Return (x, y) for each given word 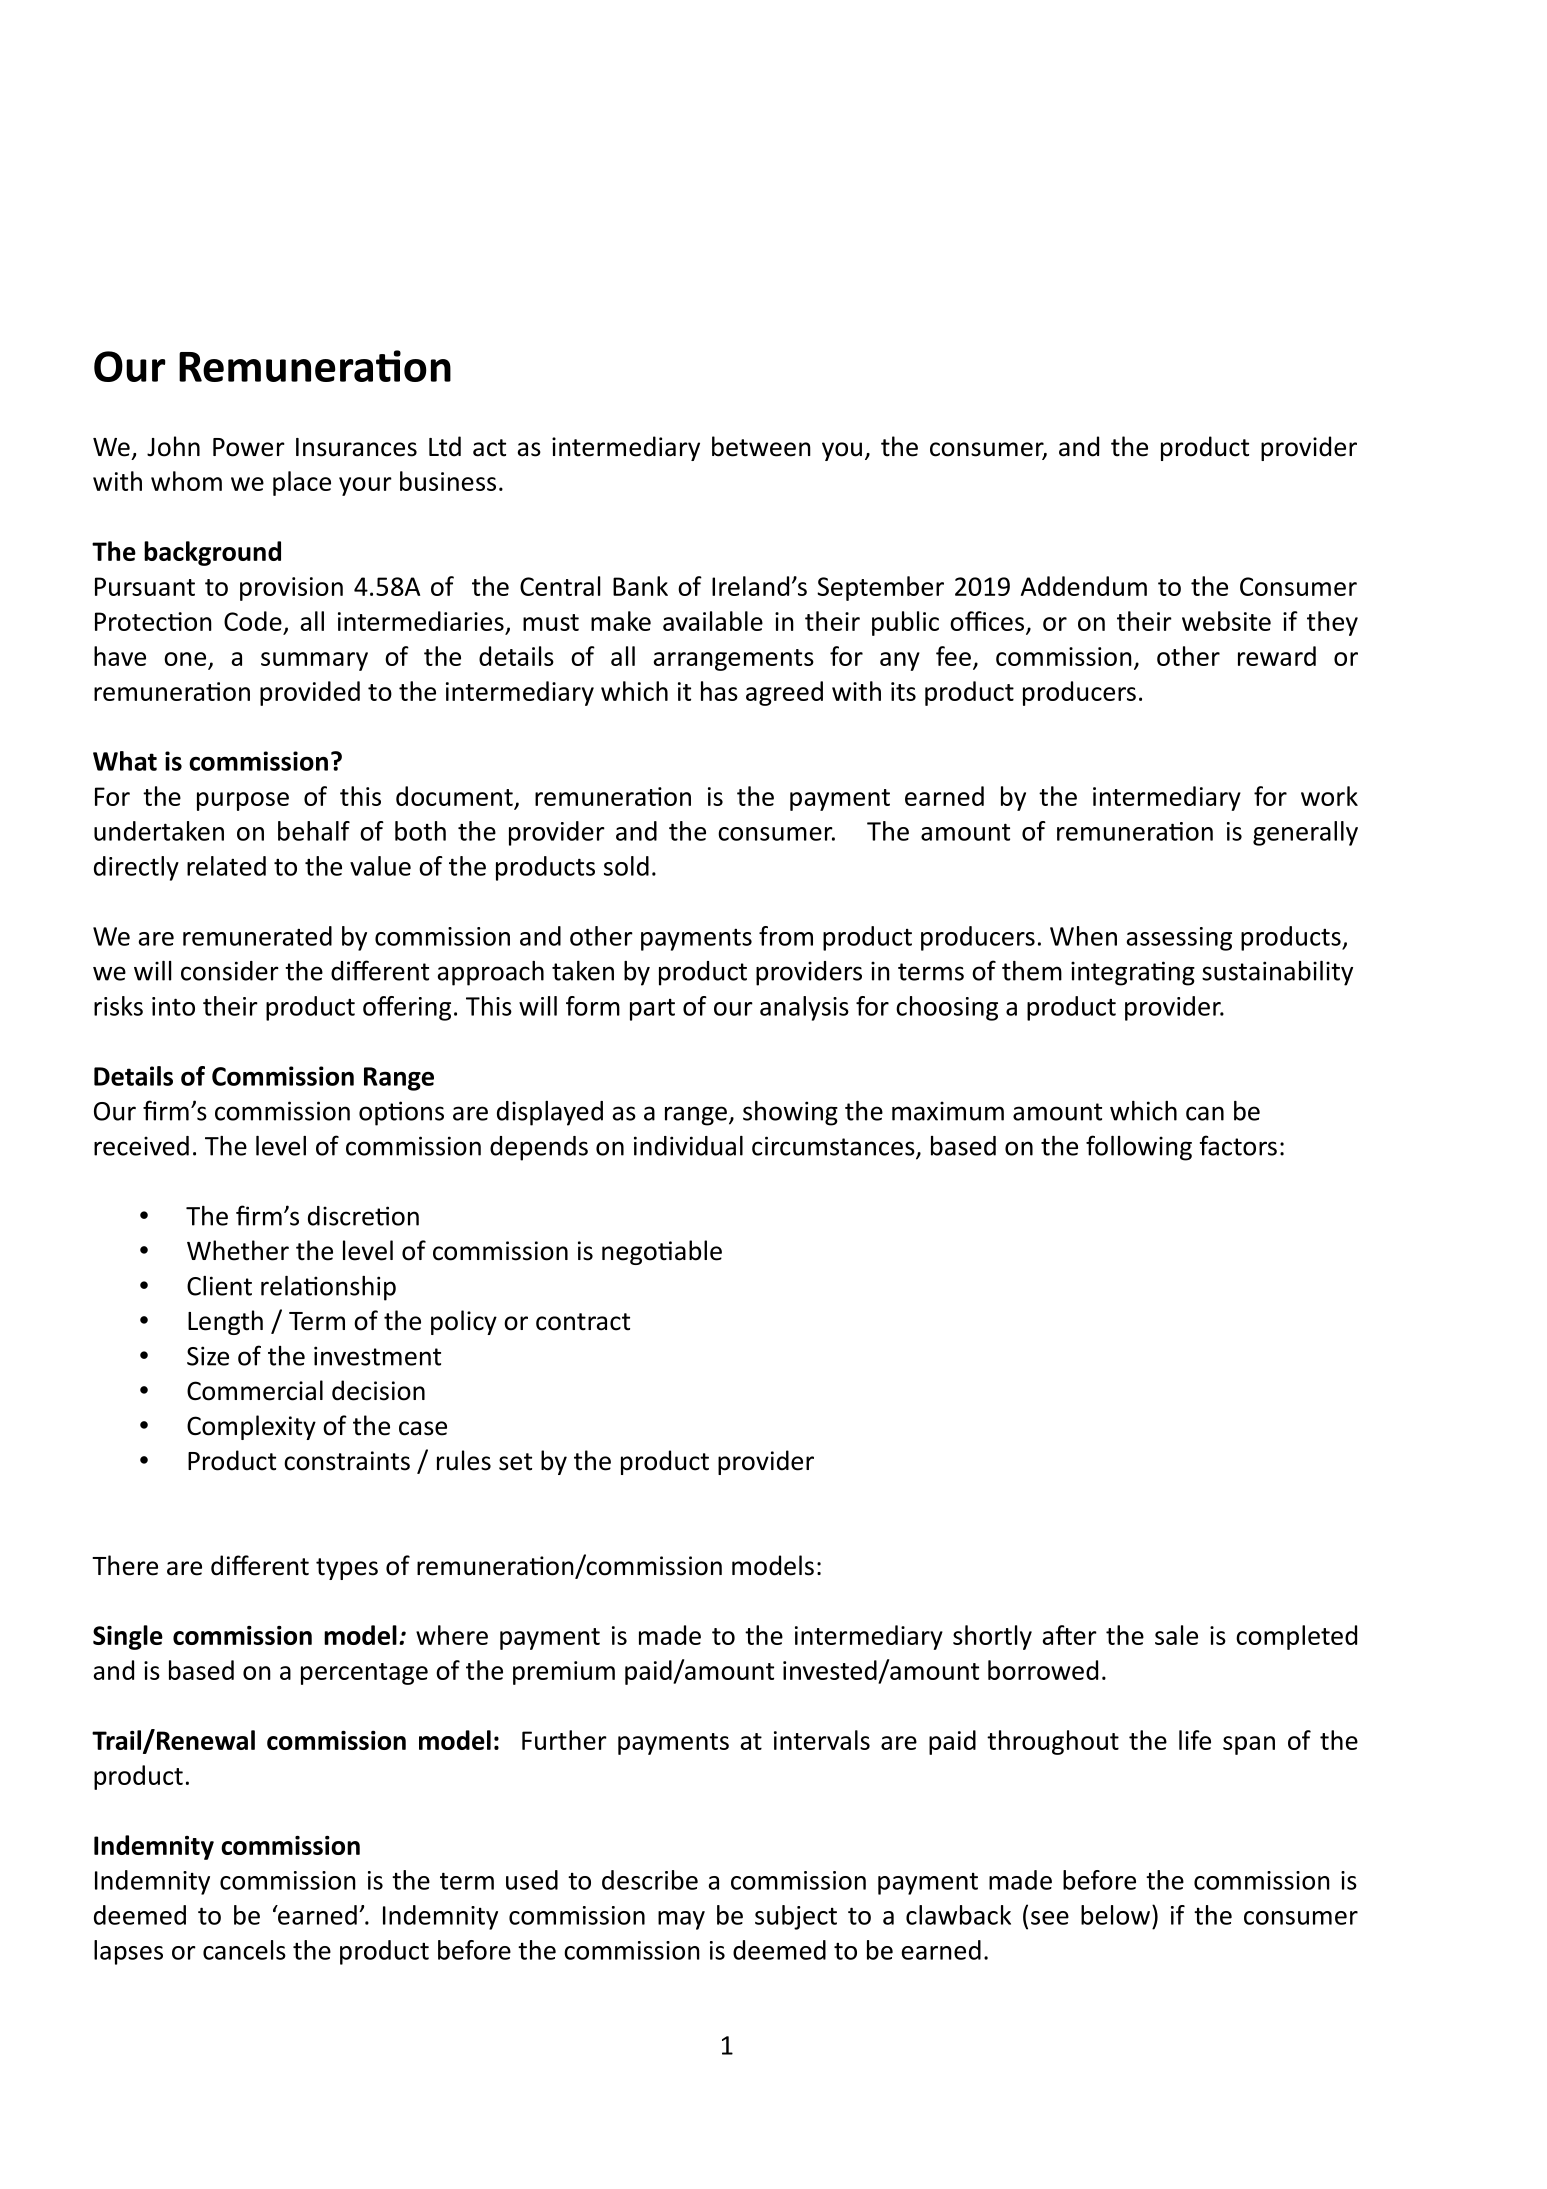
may (681, 1920)
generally (1305, 833)
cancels (244, 1950)
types (347, 1569)
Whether (238, 1250)
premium (564, 1673)
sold (626, 866)
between (761, 446)
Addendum (1084, 586)
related (226, 866)
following (1139, 1148)
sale (1176, 1635)
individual (688, 1146)
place (302, 483)
